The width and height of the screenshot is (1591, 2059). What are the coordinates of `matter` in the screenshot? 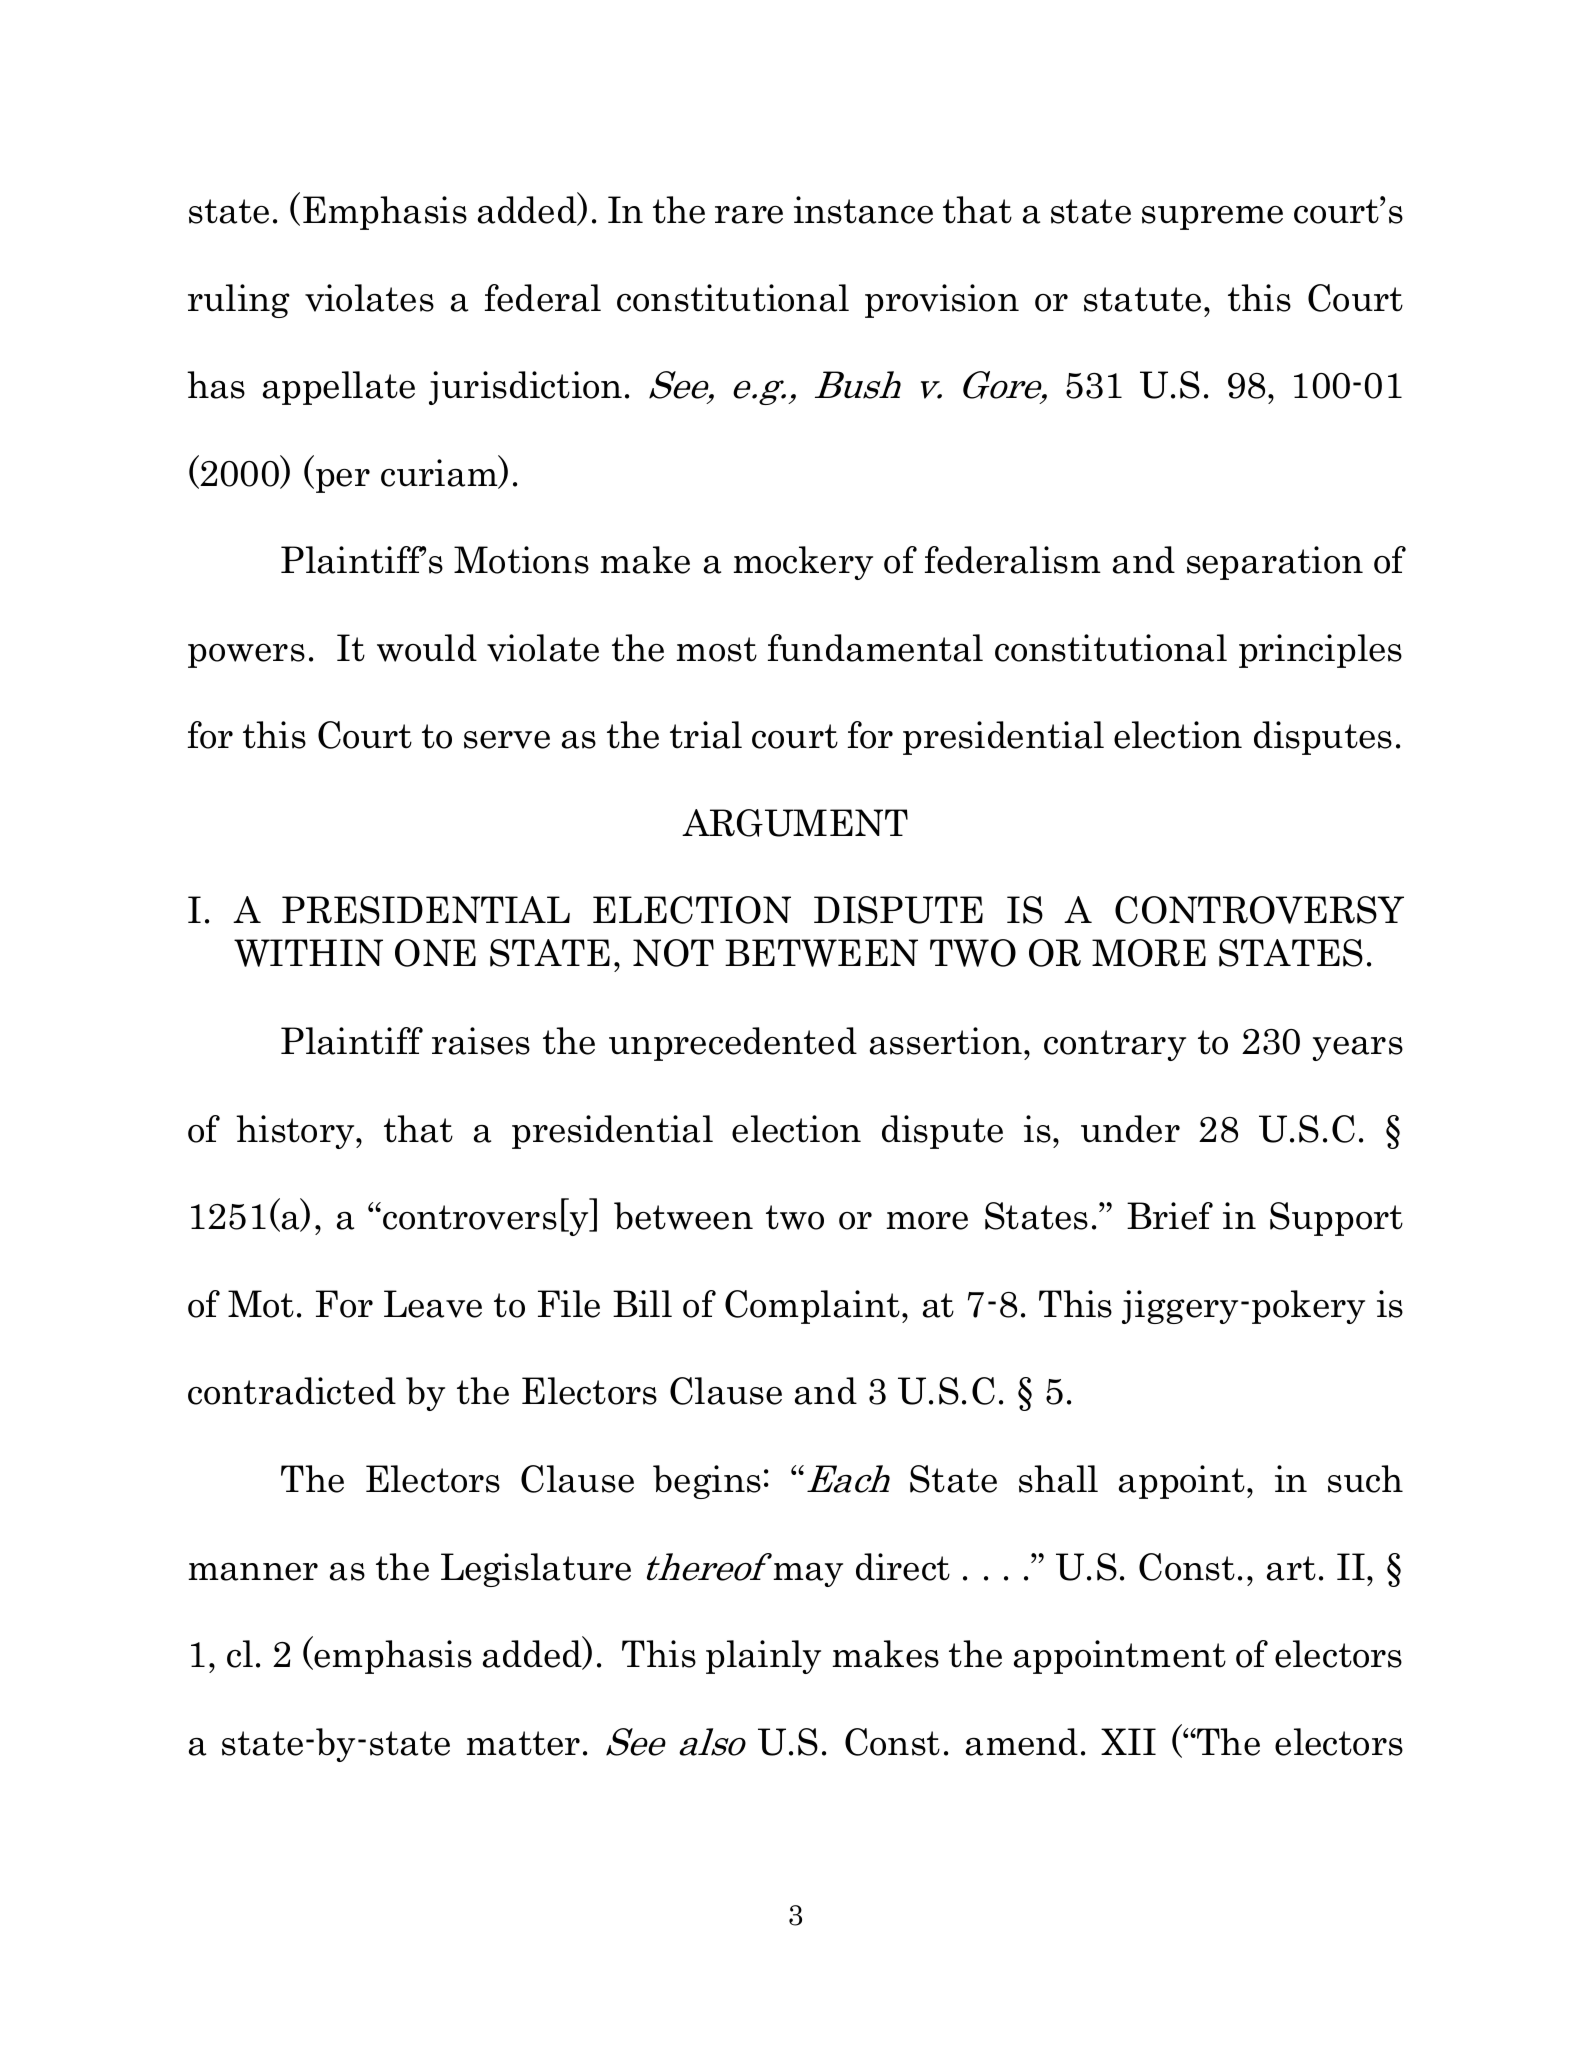 It's located at (523, 1743).
